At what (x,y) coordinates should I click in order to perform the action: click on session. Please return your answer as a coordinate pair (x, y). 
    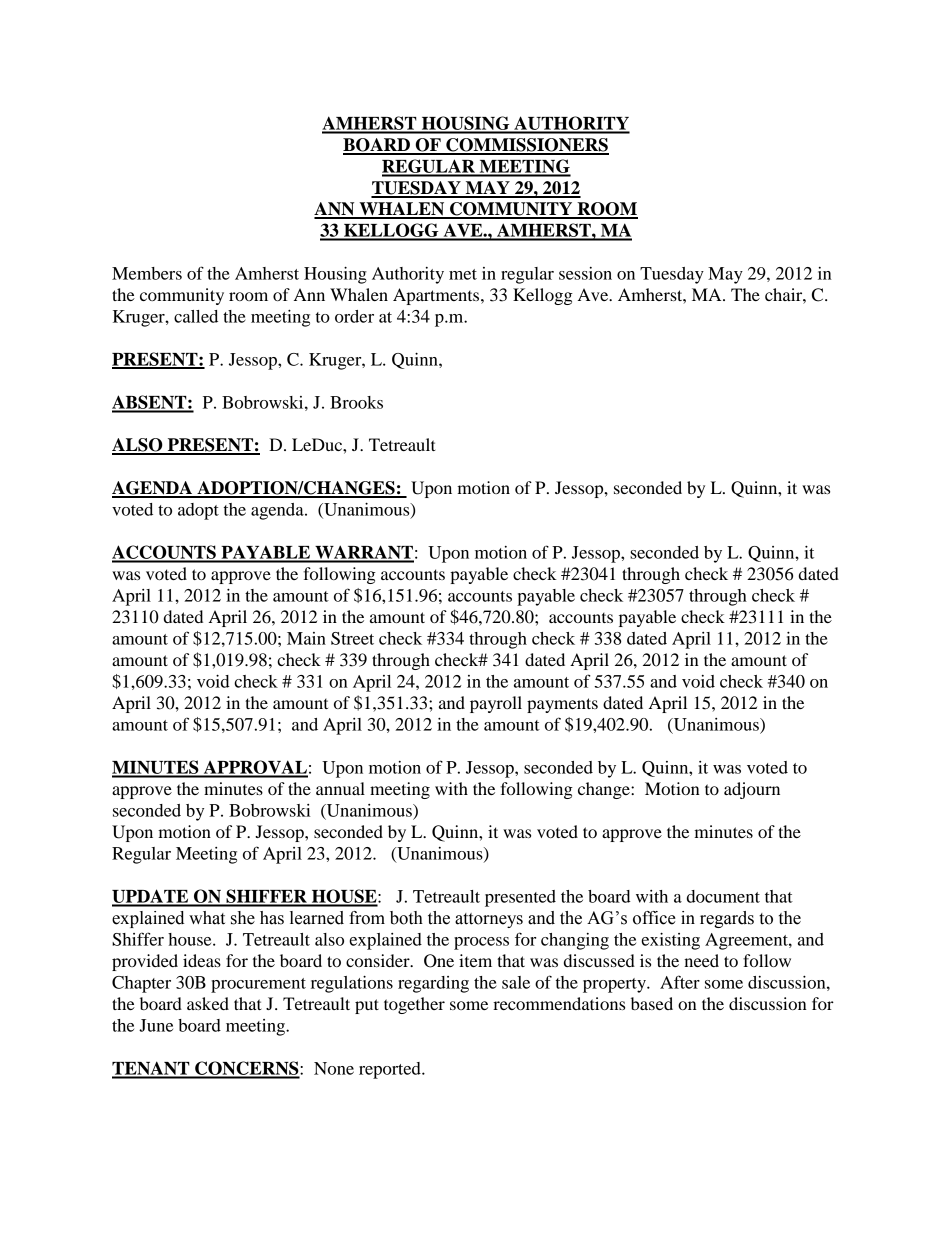
    Looking at the image, I should click on (585, 273).
